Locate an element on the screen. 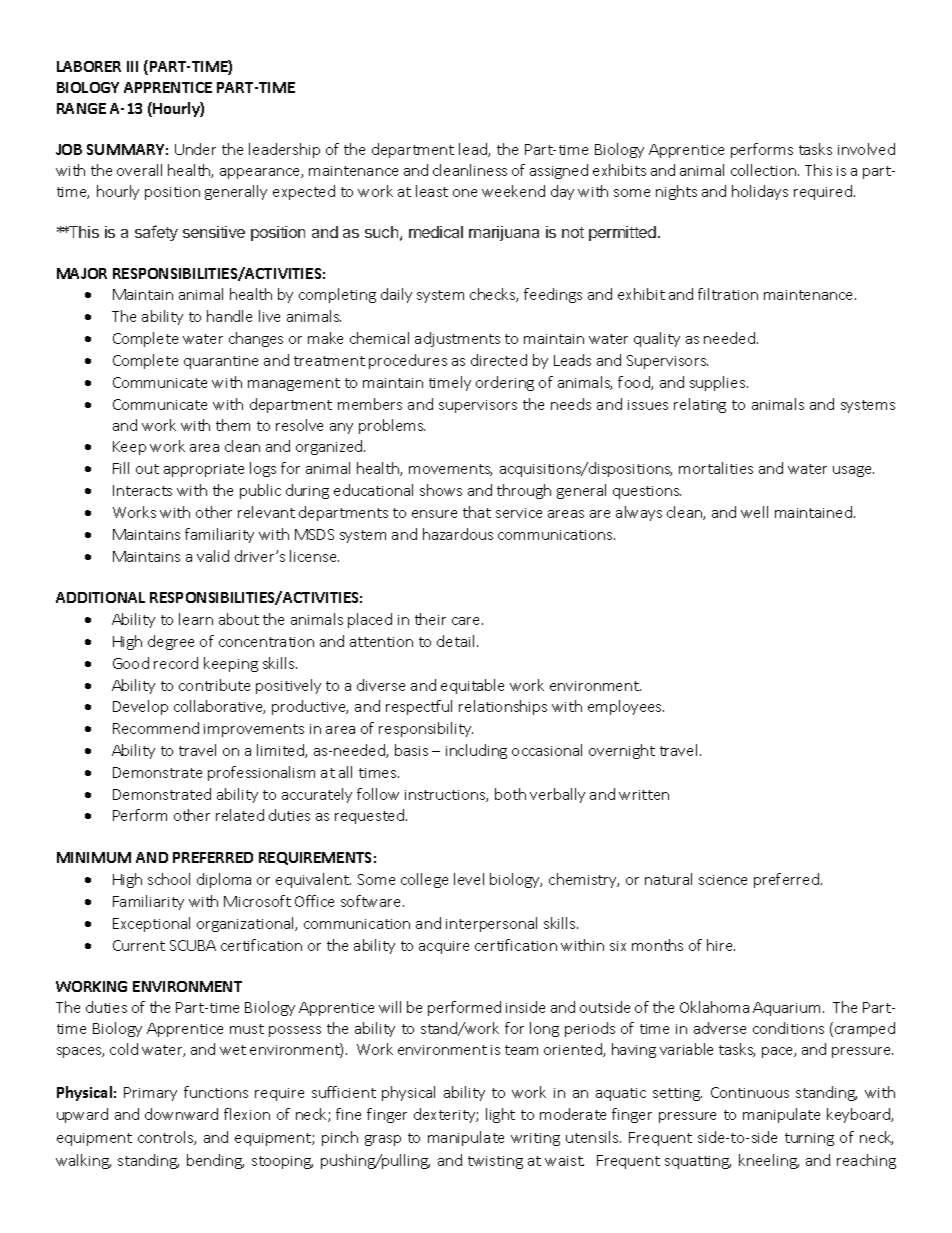  III is located at coordinates (132, 66).
